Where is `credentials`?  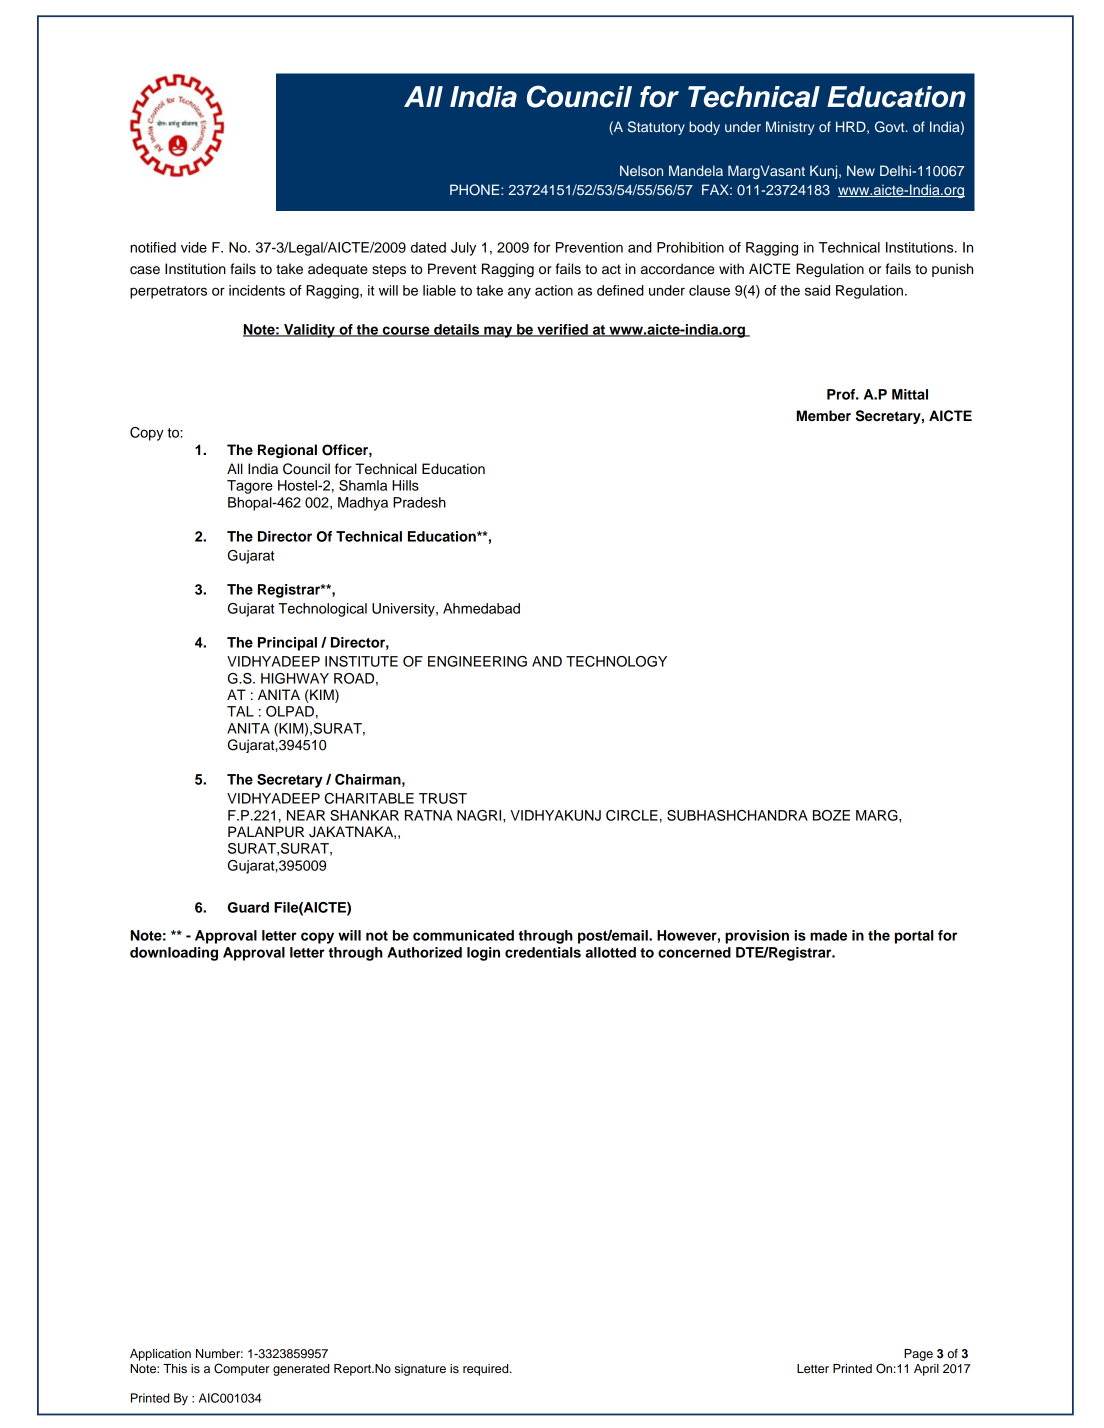 credentials is located at coordinates (543, 952).
